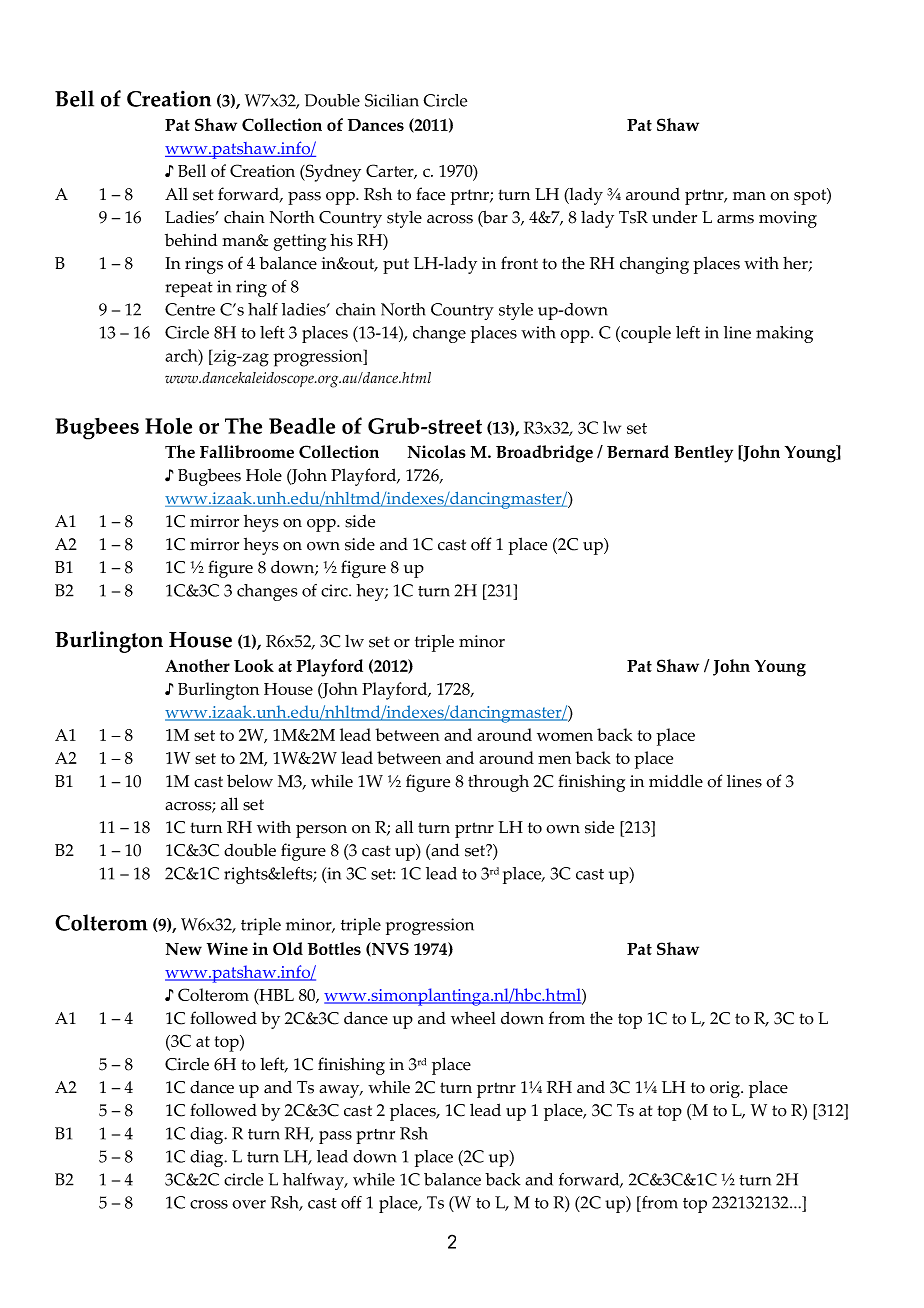 The image size is (924, 1308). What do you see at coordinates (302, 425) in the image?
I see `Beadle` at bounding box center [302, 425].
